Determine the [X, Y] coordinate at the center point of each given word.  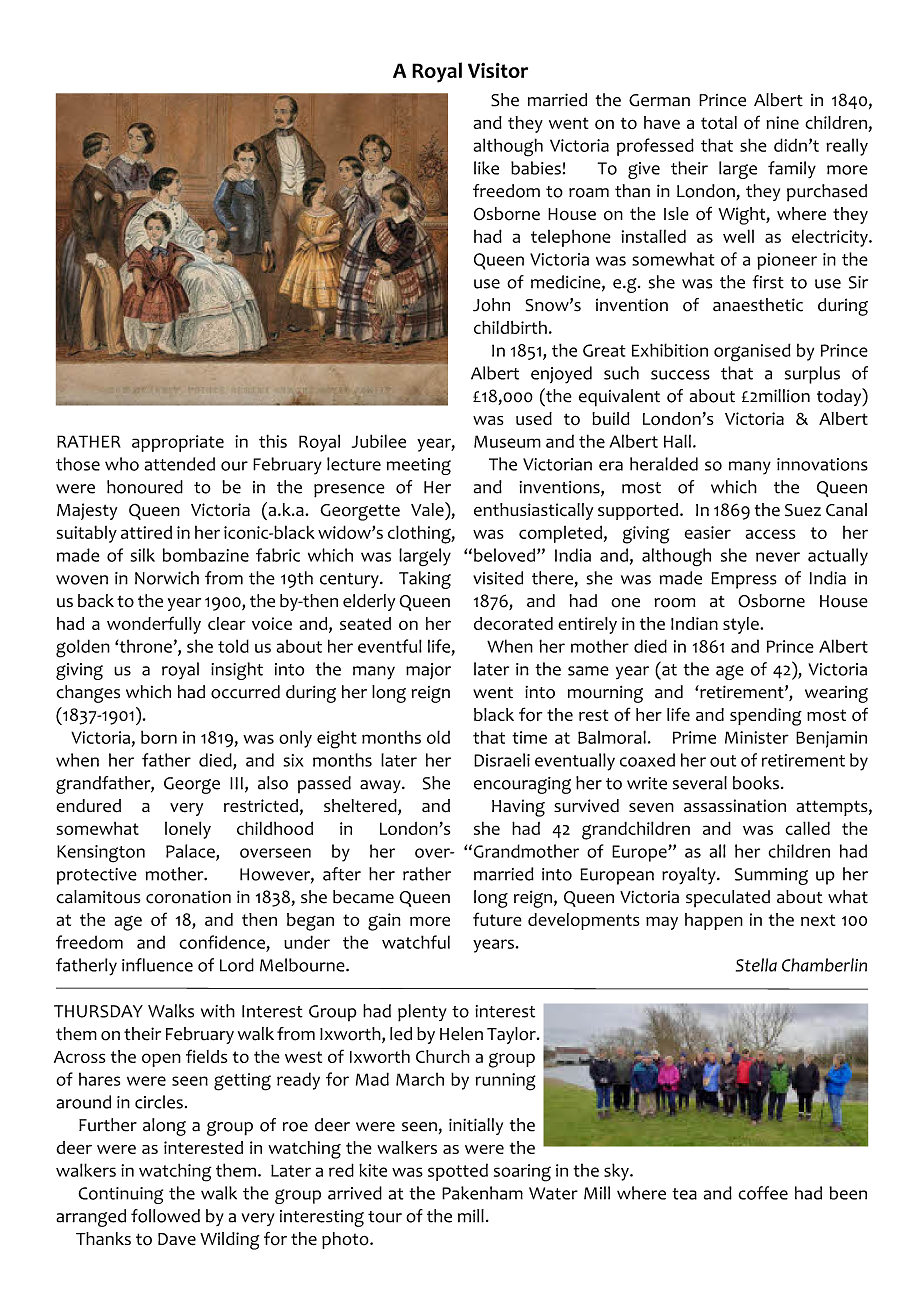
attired [146, 532]
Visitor [498, 70]
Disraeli [502, 760]
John [491, 305]
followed [165, 1216]
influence [157, 965]
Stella [756, 965]
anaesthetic [758, 305]
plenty [422, 1013]
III [236, 783]
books [756, 783]
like [486, 168]
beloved [506, 555]
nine [782, 122]
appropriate [178, 443]
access [770, 534]
